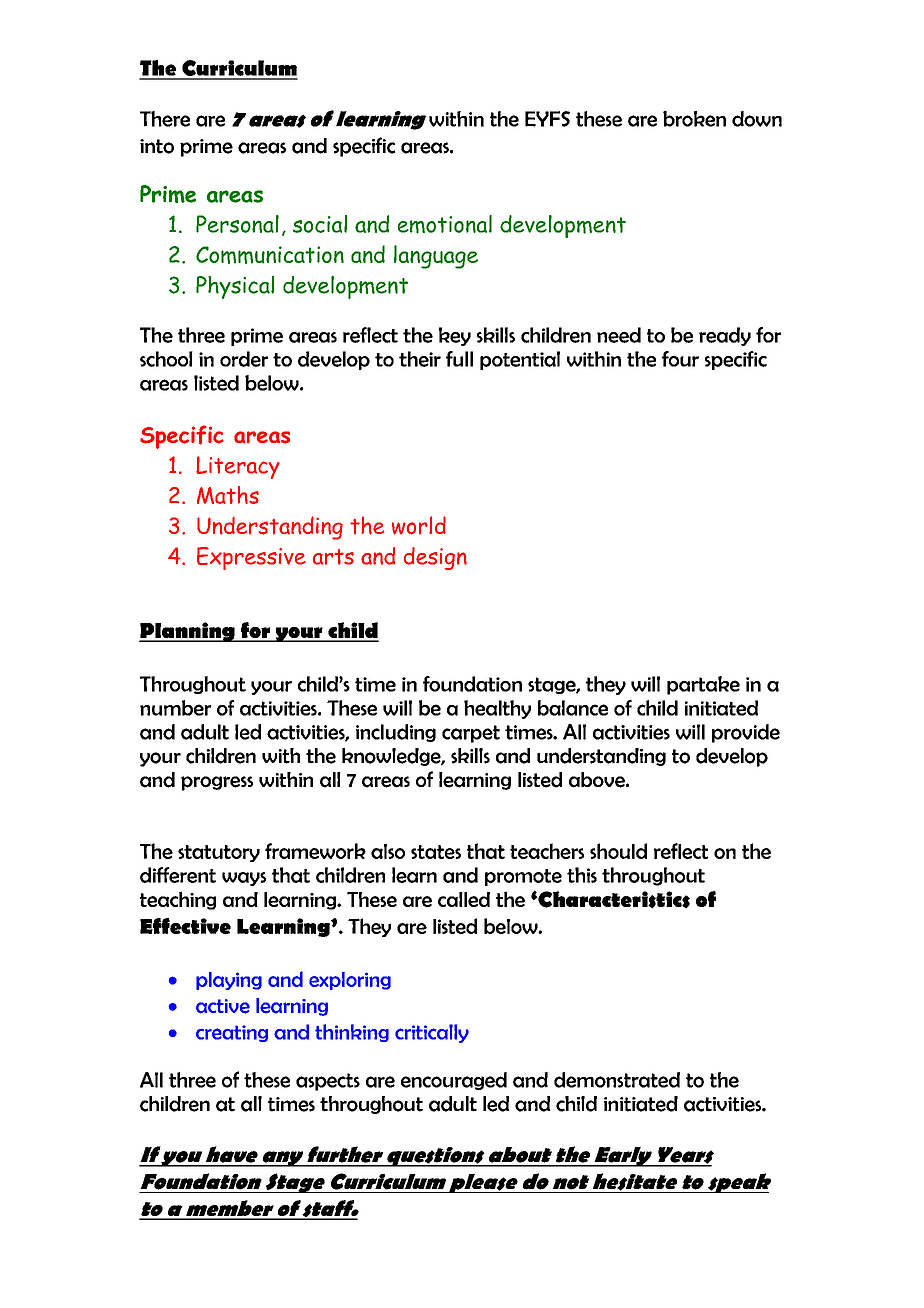 Image resolution: width=924 pixels, height=1308 pixels. Describe the element at coordinates (454, 1081) in the document. I see `encouraged` at that location.
